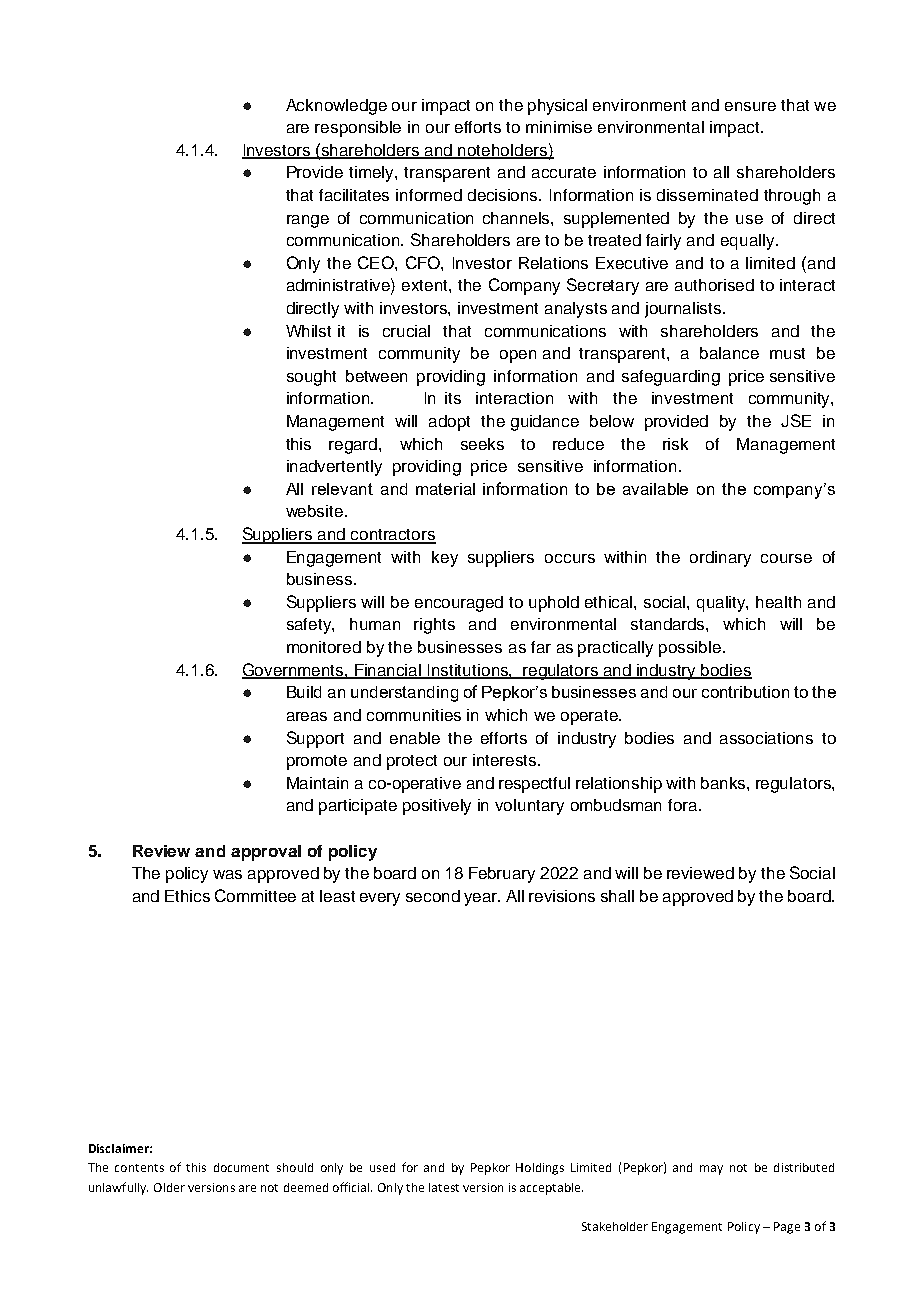 Image resolution: width=924 pixels, height=1308 pixels. What do you see at coordinates (617, 896) in the image?
I see `shall` at bounding box center [617, 896].
